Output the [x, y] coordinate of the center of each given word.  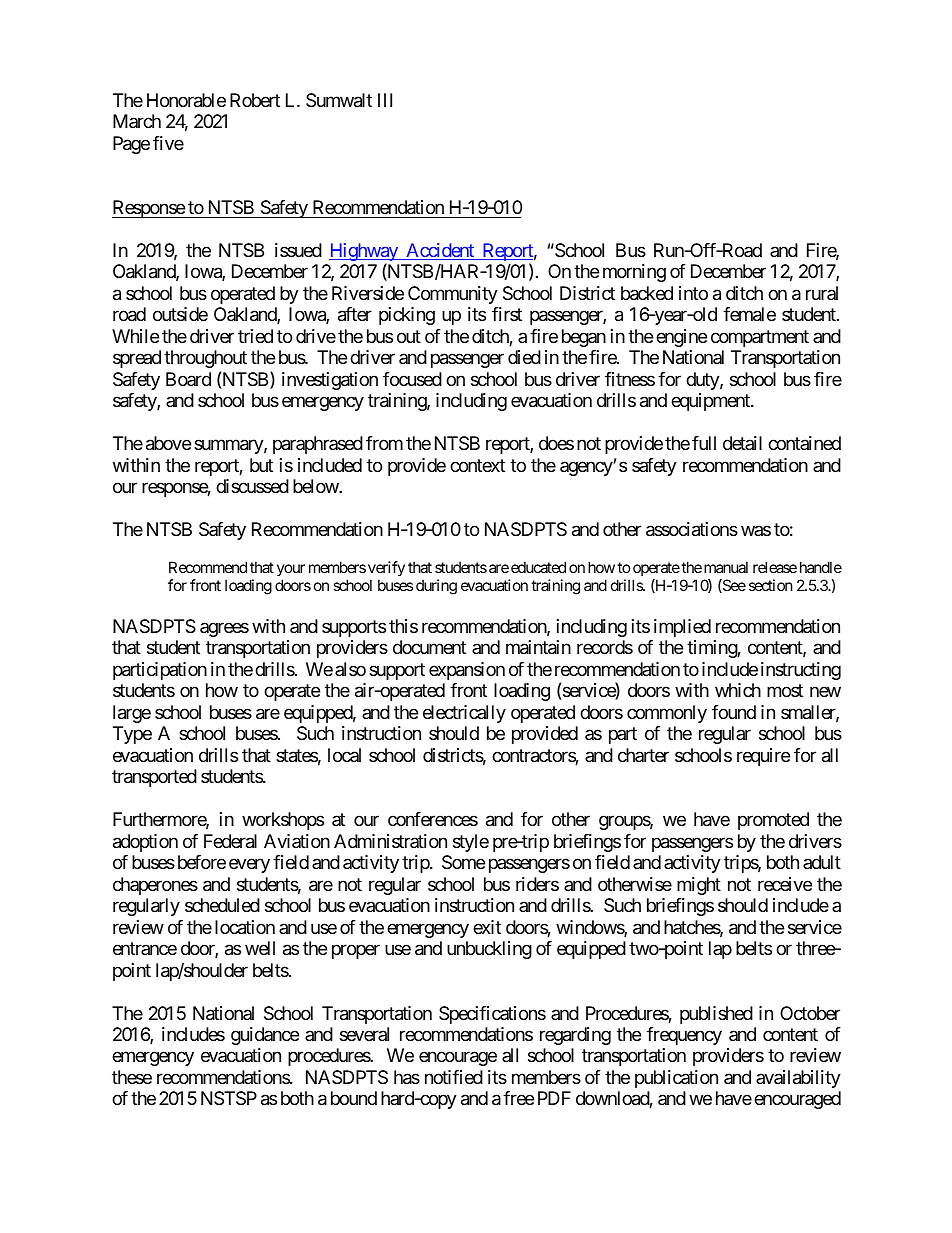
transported [154, 778]
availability [798, 1079]
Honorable [186, 100]
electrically [464, 714]
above [168, 443]
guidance [265, 1036]
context [477, 465]
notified [454, 1077]
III [385, 100]
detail [742, 443]
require [763, 757]
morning [634, 273]
